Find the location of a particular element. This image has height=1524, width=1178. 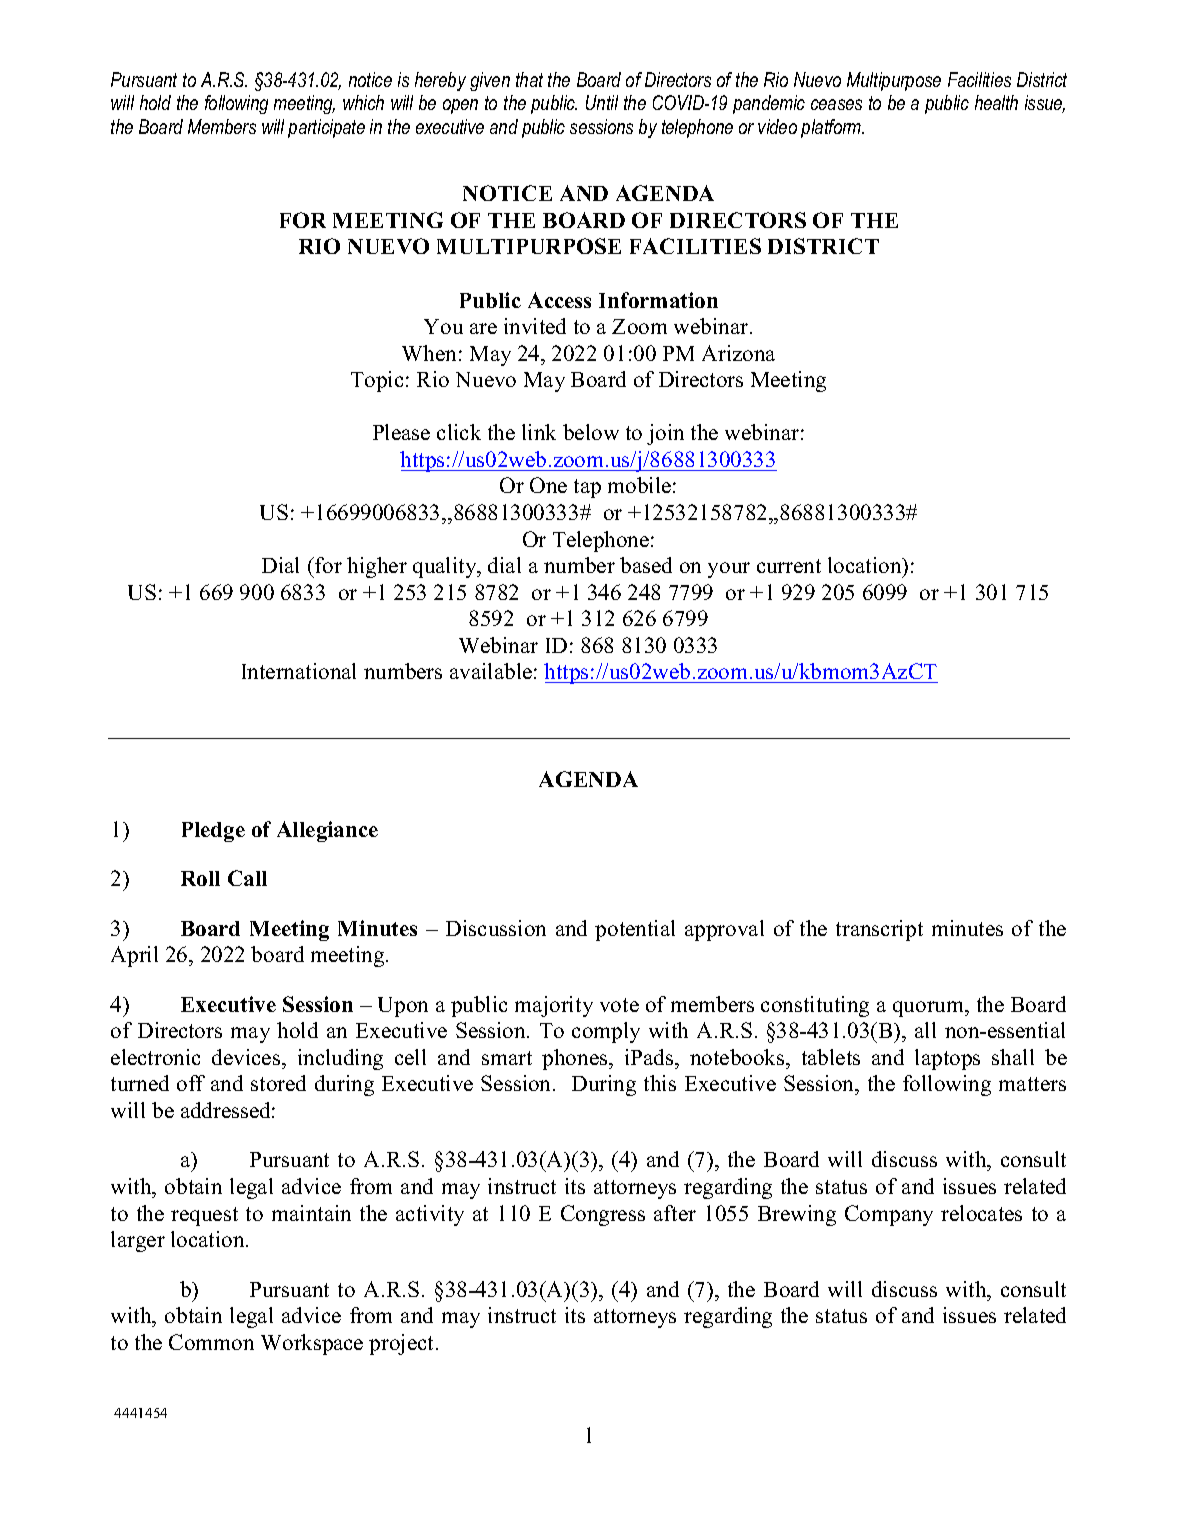

Until is located at coordinates (602, 102).
